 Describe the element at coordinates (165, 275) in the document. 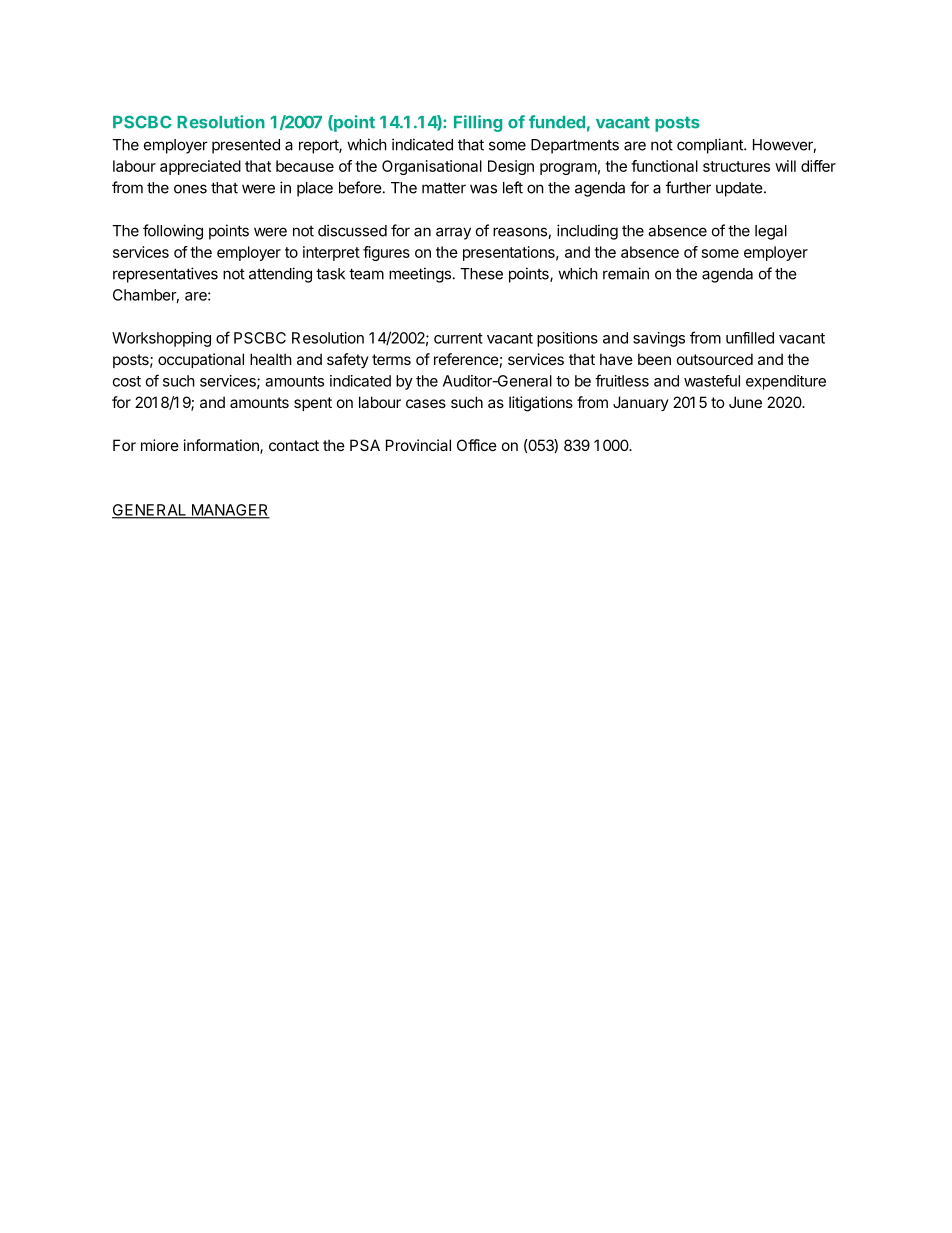

I see `representatives` at that location.
